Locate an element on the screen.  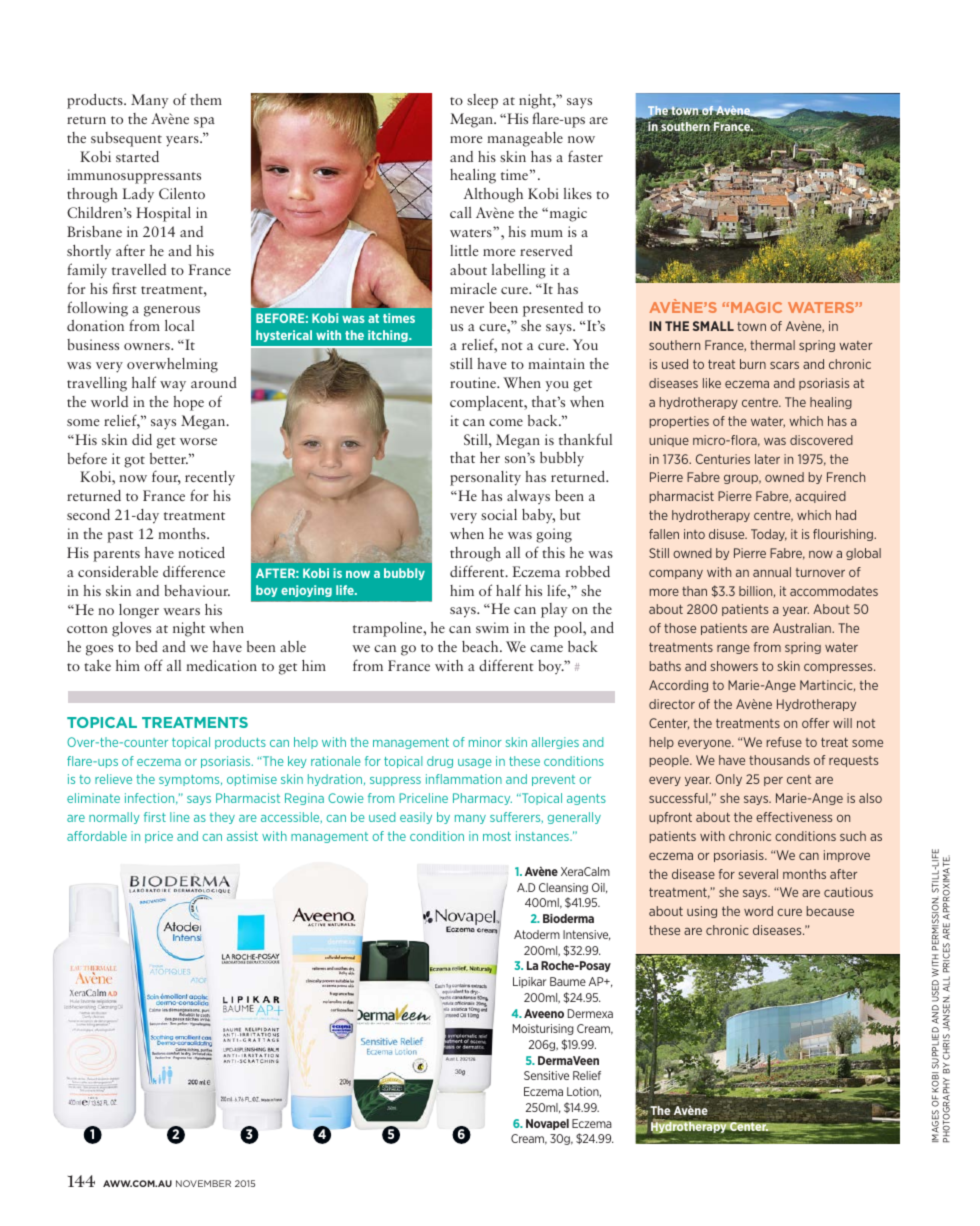
beach is located at coordinates (481, 646).
